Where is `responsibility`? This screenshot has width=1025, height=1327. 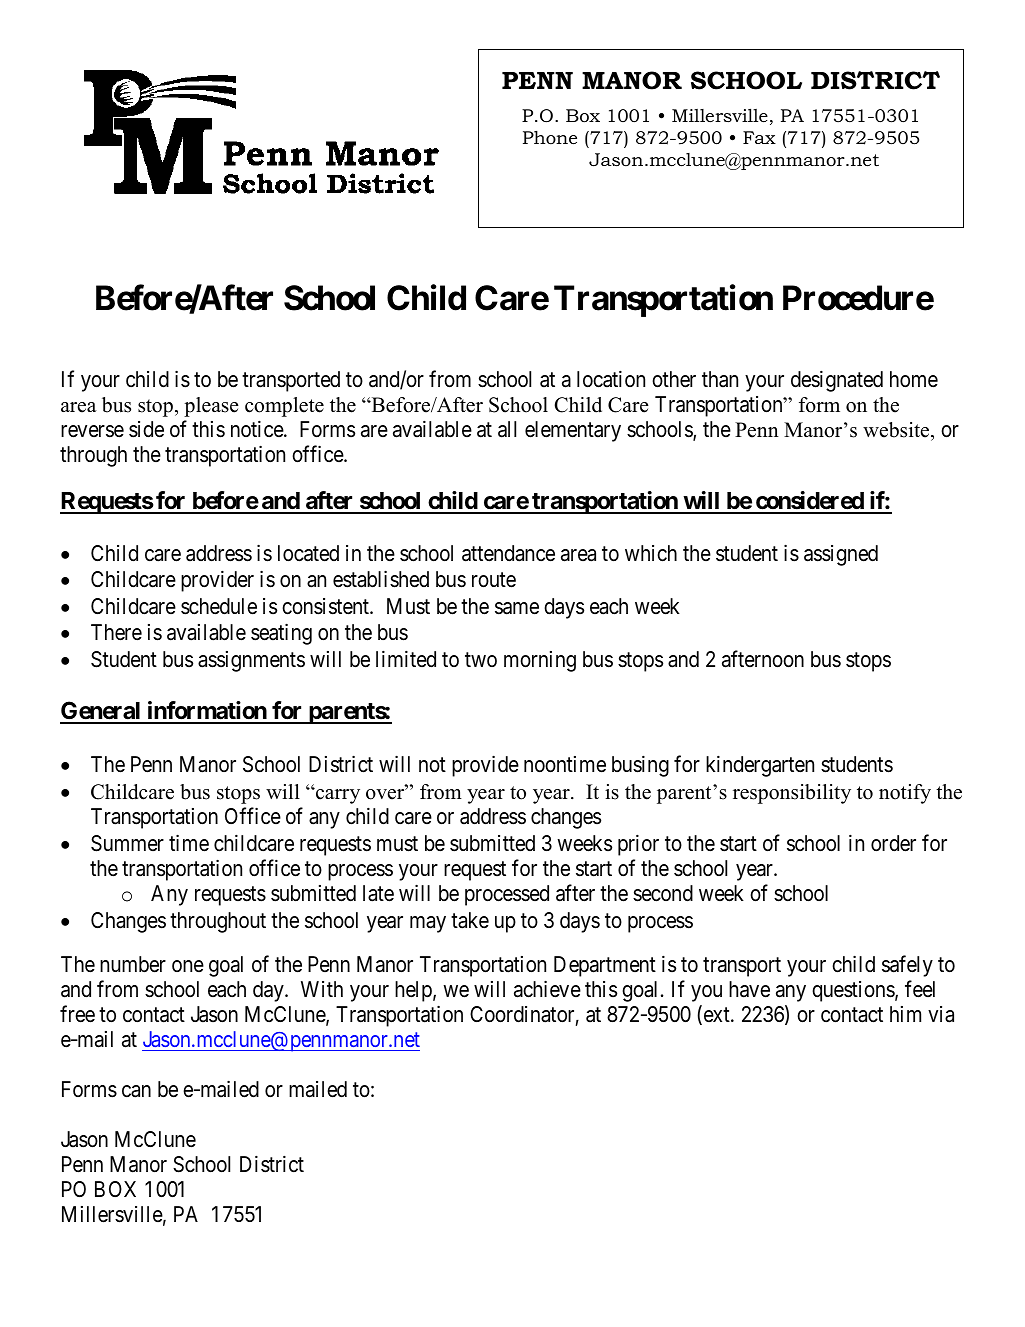
responsibility is located at coordinates (792, 794).
